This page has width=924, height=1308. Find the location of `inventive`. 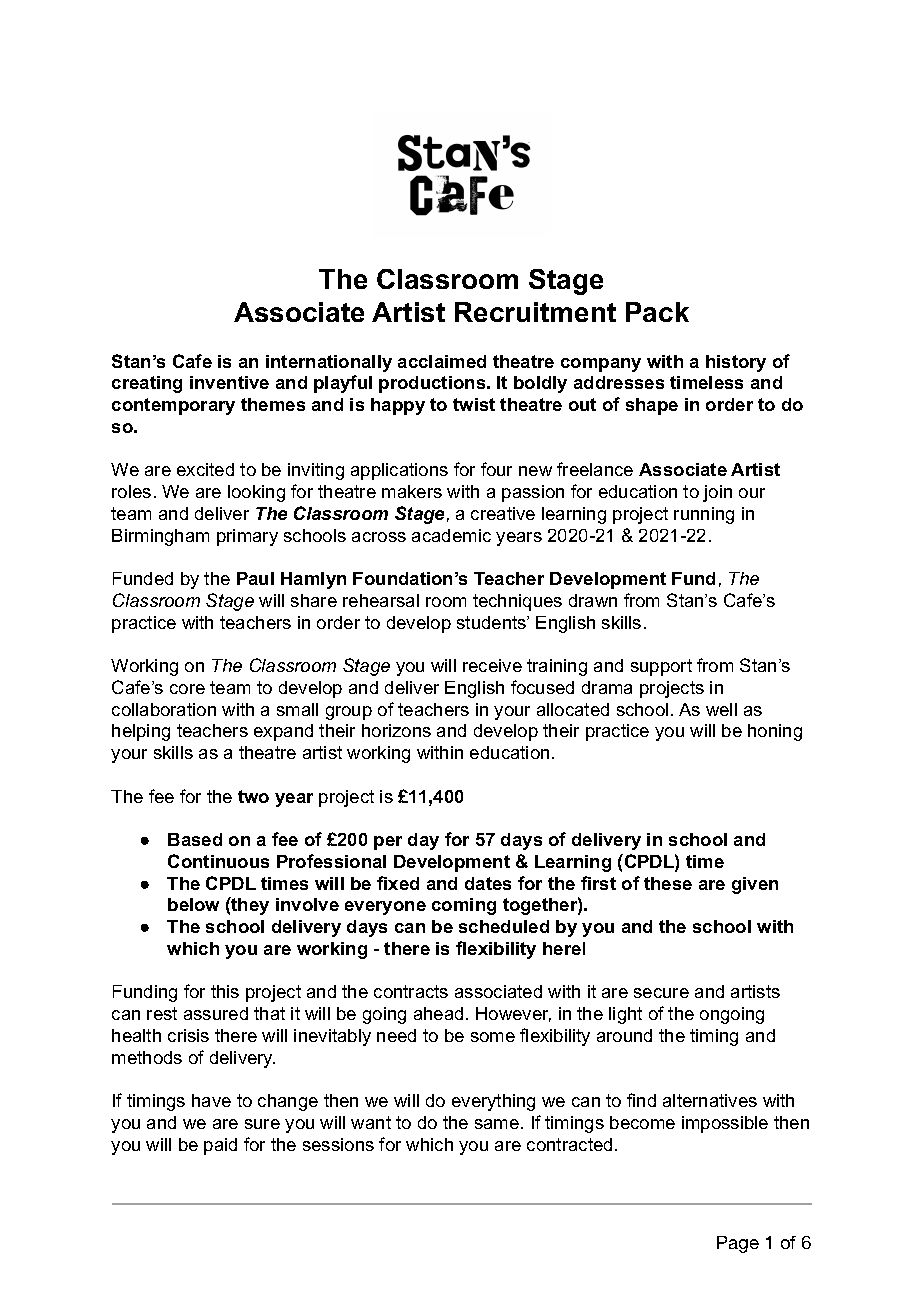

inventive is located at coordinates (229, 382).
